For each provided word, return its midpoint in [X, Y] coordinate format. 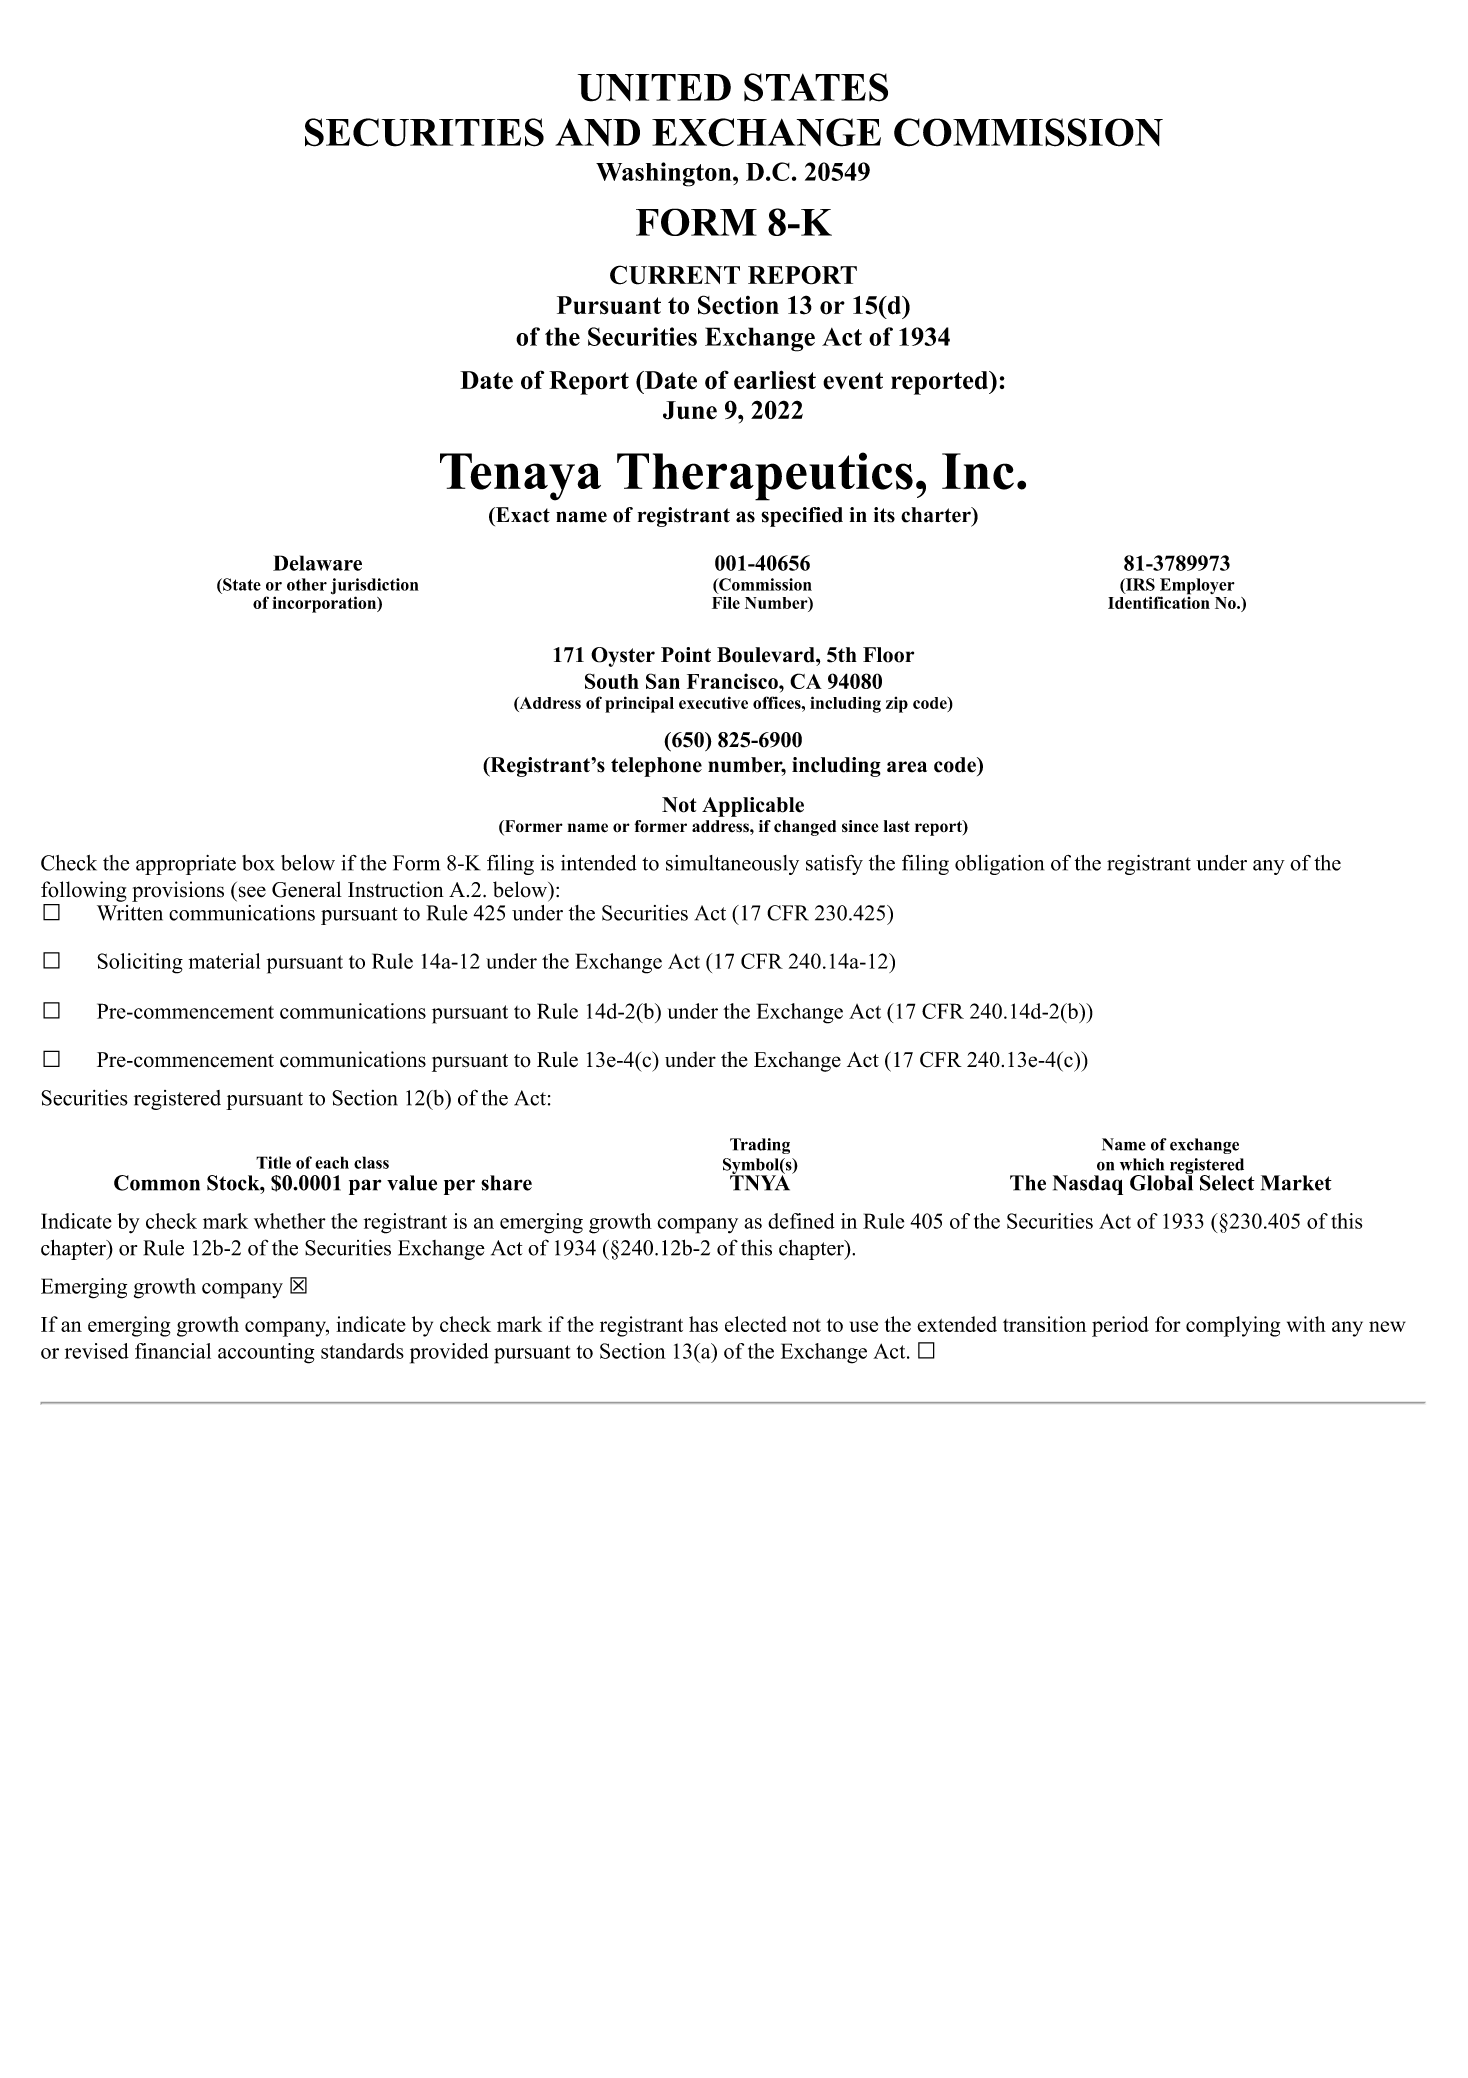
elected [756, 1324]
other [307, 584]
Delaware [317, 563]
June [690, 410]
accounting [266, 1353]
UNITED [654, 88]
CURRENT [675, 275]
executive [713, 702]
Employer [1196, 587]
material [224, 961]
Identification [1159, 601]
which [1142, 1164]
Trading [760, 1146]
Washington [665, 174]
